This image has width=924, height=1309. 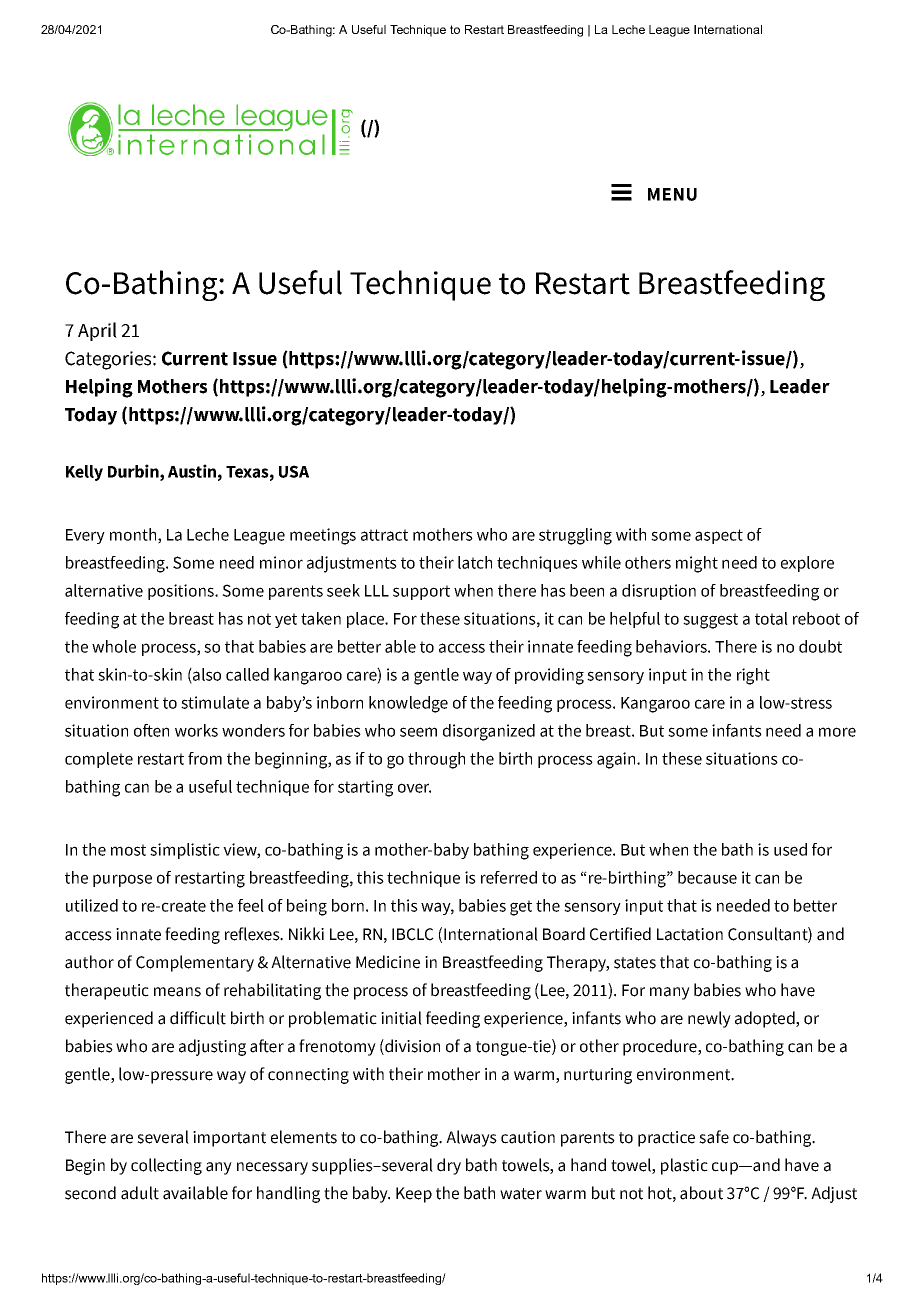 What do you see at coordinates (719, 536) in the image?
I see `aspect` at bounding box center [719, 536].
